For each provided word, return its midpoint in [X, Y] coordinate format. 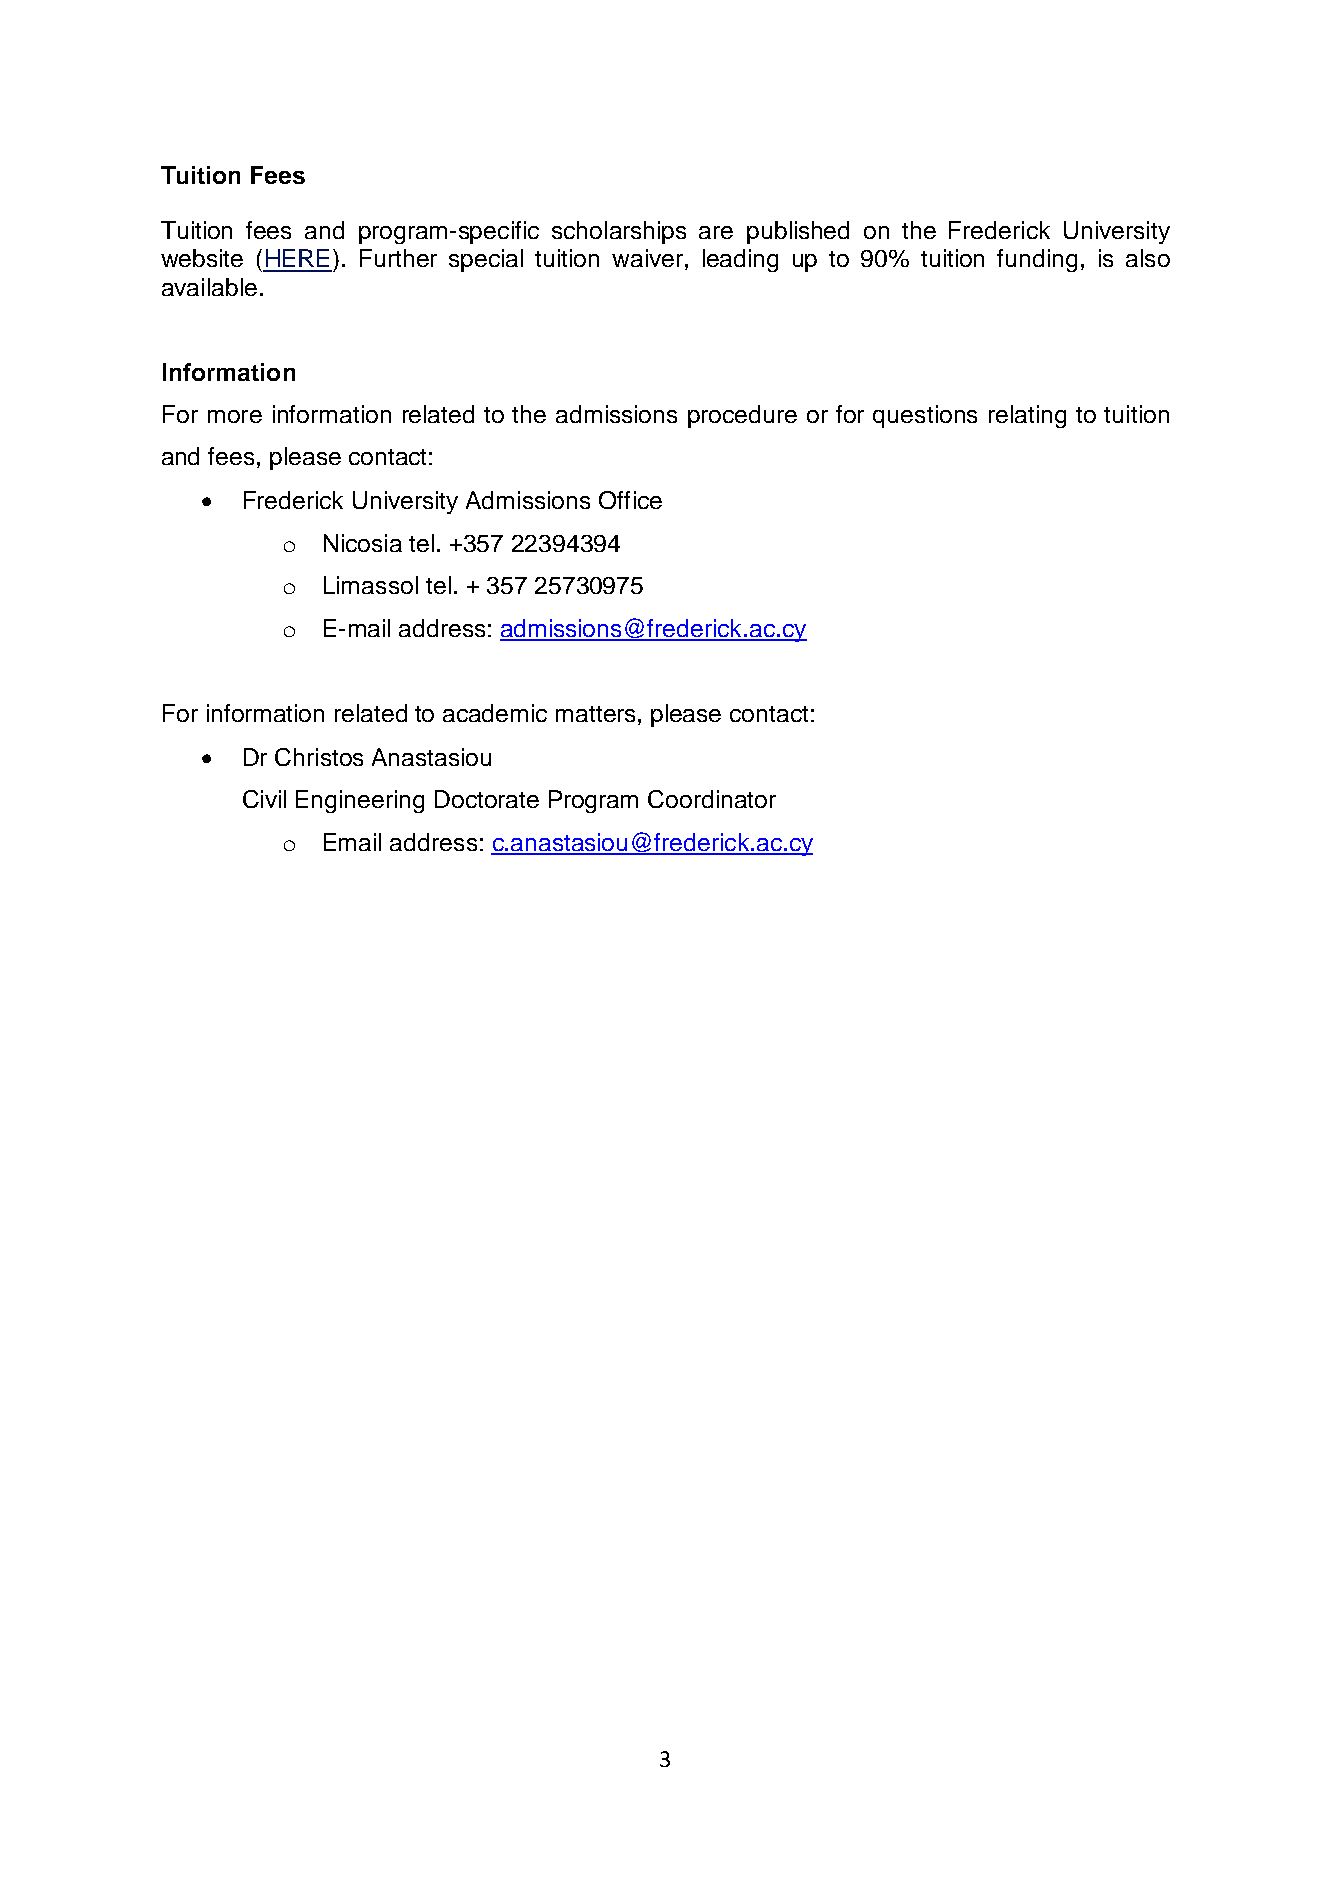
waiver [647, 258]
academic [495, 713]
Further [398, 258]
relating [1027, 416]
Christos [319, 757]
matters [595, 714]
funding [1037, 260]
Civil [264, 799]
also [1148, 258]
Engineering [360, 801]
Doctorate [487, 799]
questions [925, 416]
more [235, 416]
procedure [742, 416]
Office [630, 500]
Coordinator [712, 799]
